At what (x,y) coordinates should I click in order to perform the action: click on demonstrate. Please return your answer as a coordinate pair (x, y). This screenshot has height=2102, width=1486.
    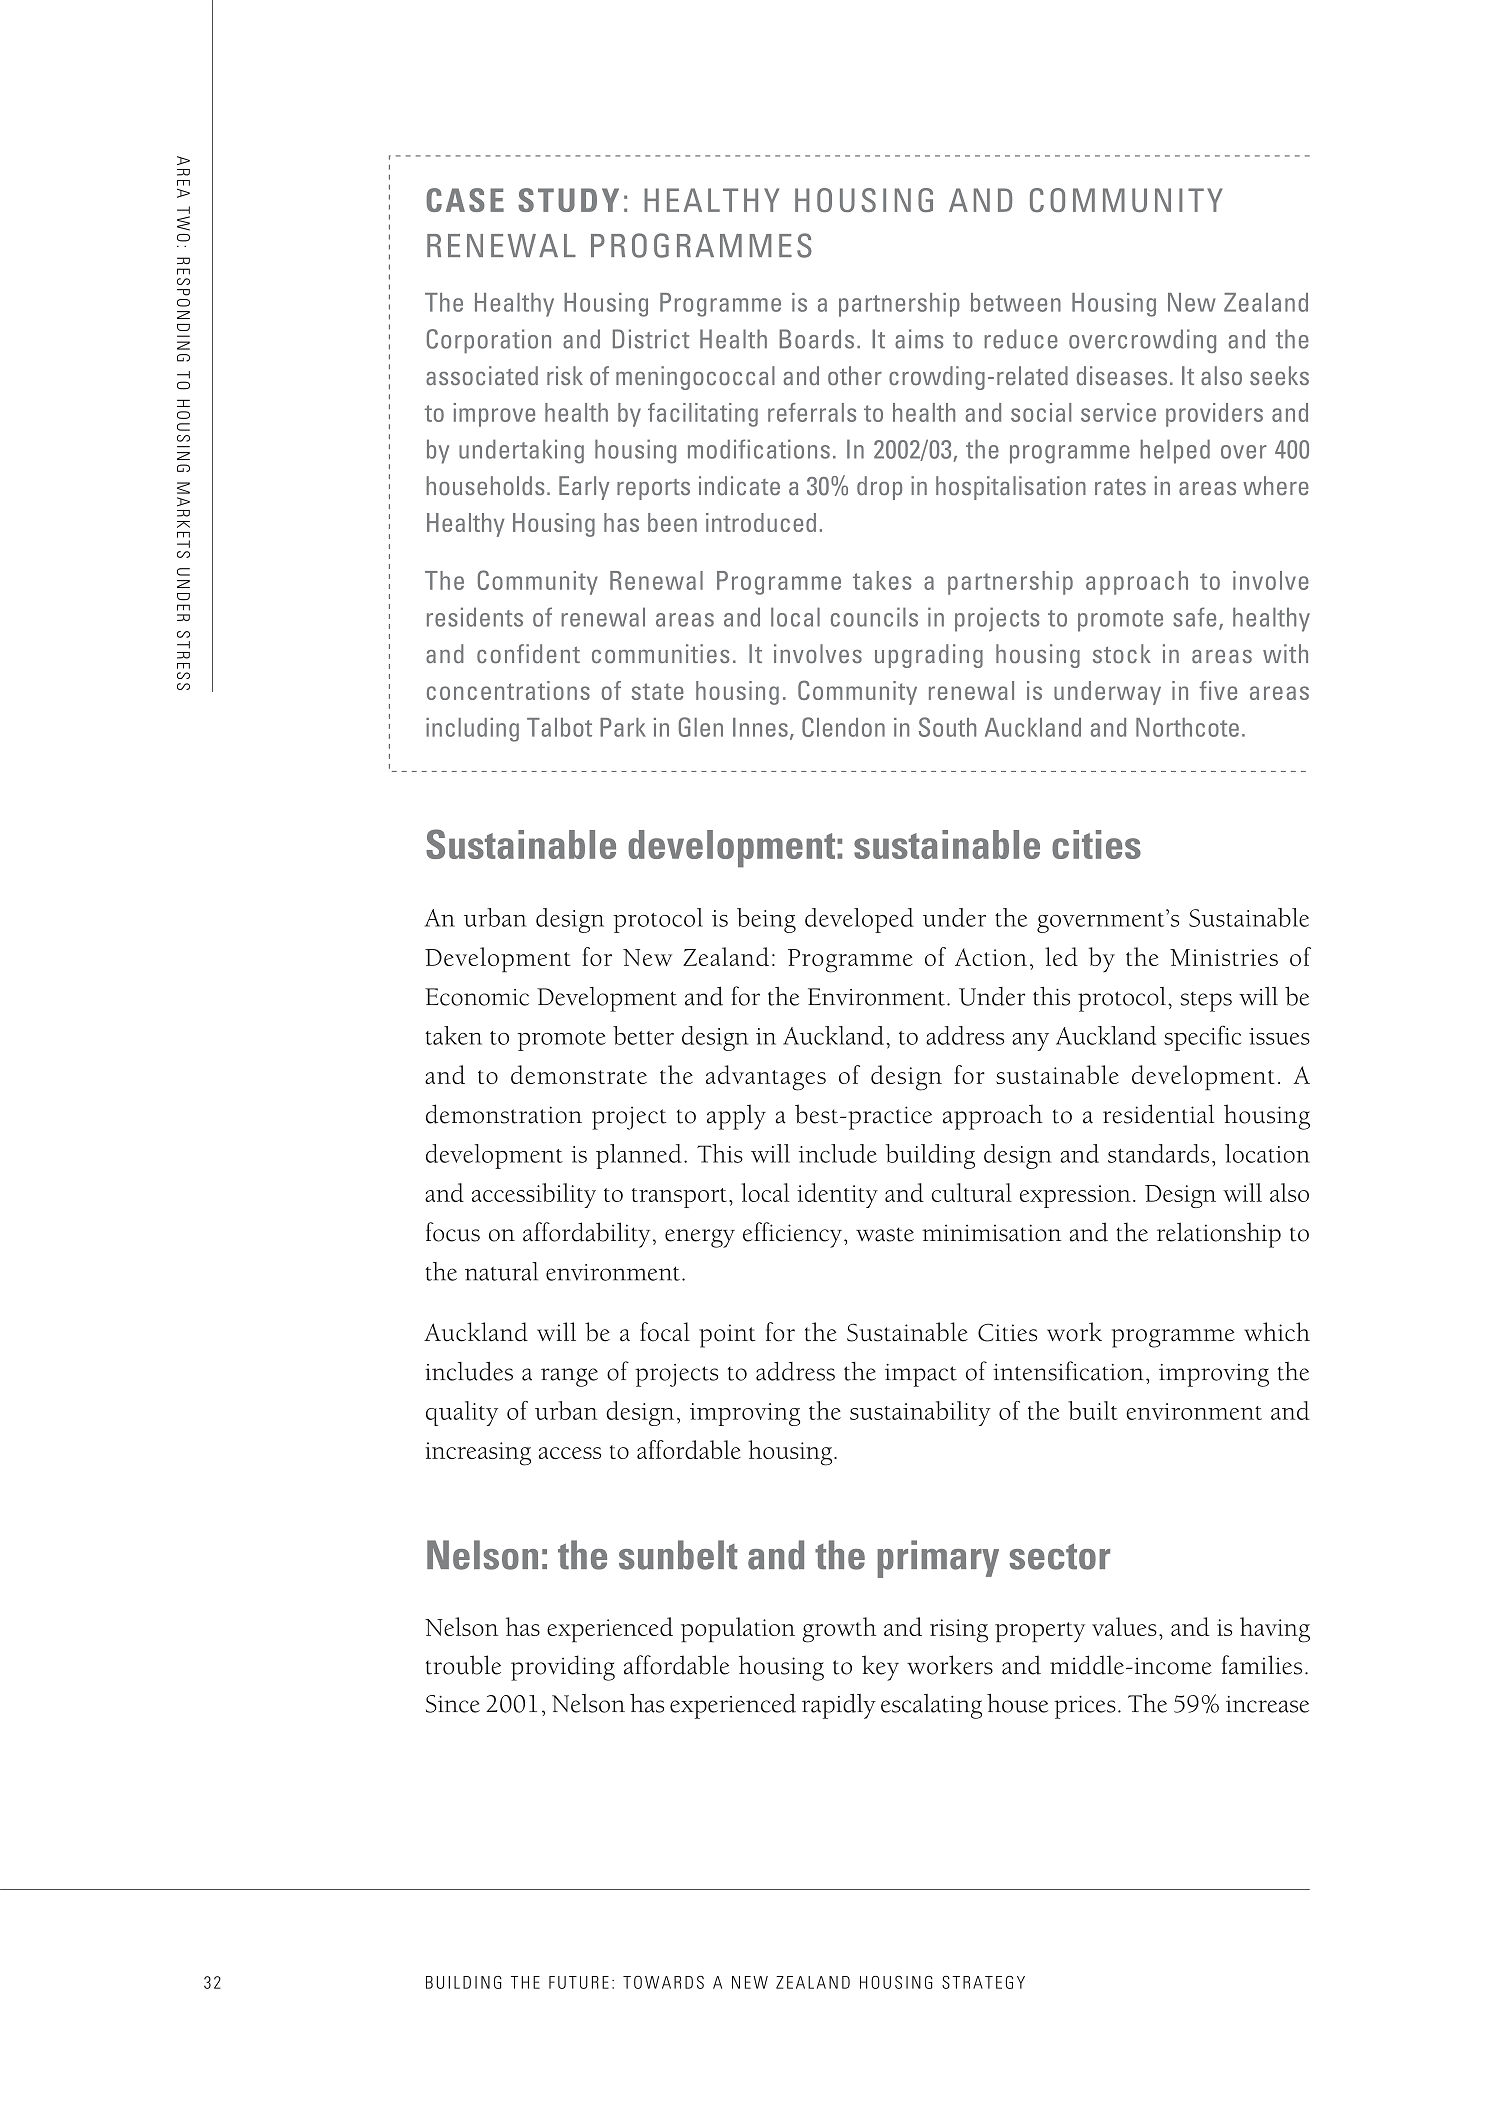
    Looking at the image, I should click on (579, 1074).
